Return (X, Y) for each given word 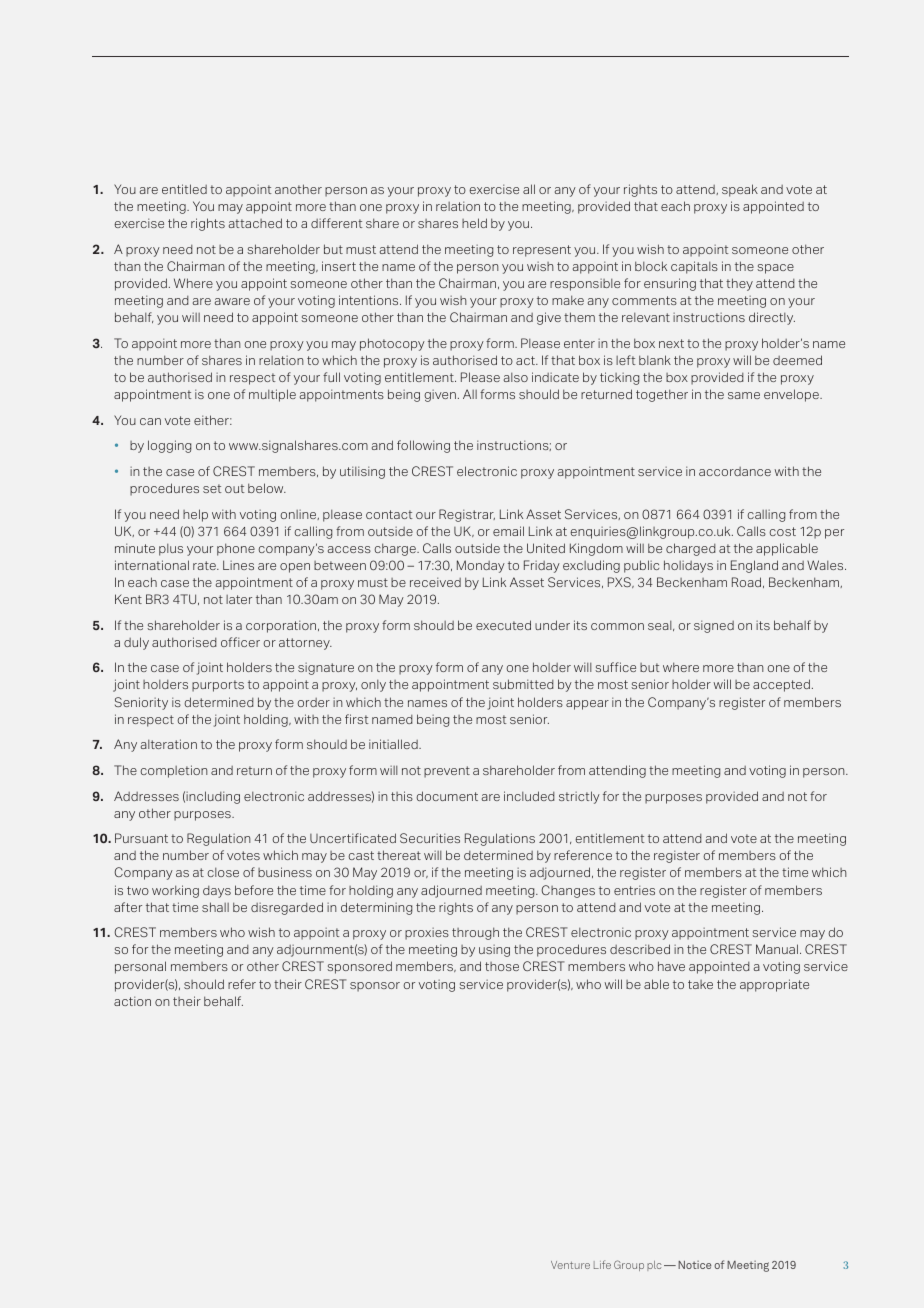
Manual (777, 949)
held (474, 223)
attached (255, 223)
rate (205, 565)
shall (215, 907)
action (132, 1001)
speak (740, 190)
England (754, 566)
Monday (481, 566)
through (475, 933)
